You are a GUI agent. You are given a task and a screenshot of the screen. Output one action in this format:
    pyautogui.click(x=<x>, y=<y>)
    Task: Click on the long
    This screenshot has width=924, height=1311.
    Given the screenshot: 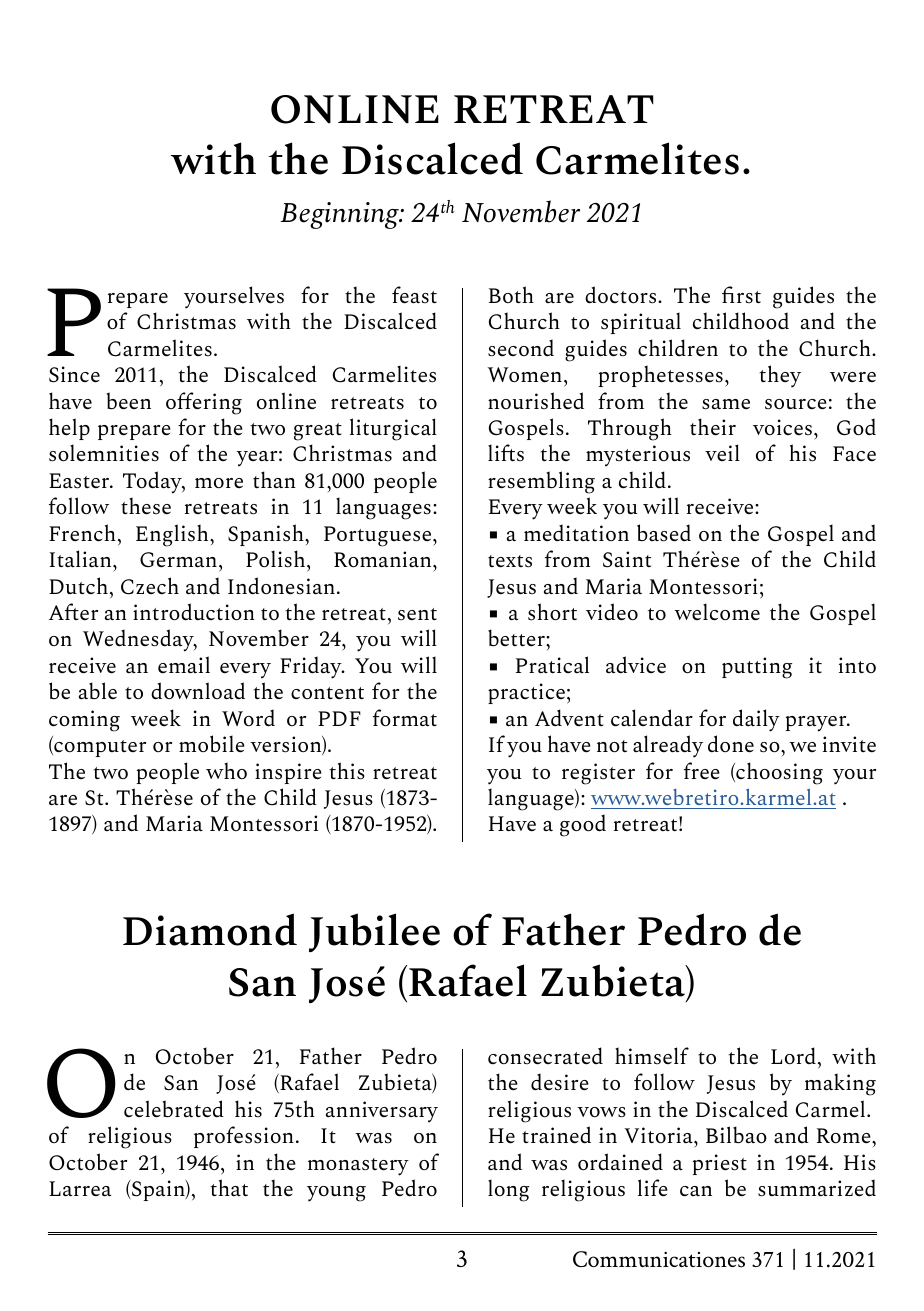 What is the action you would take?
    pyautogui.click(x=508, y=1190)
